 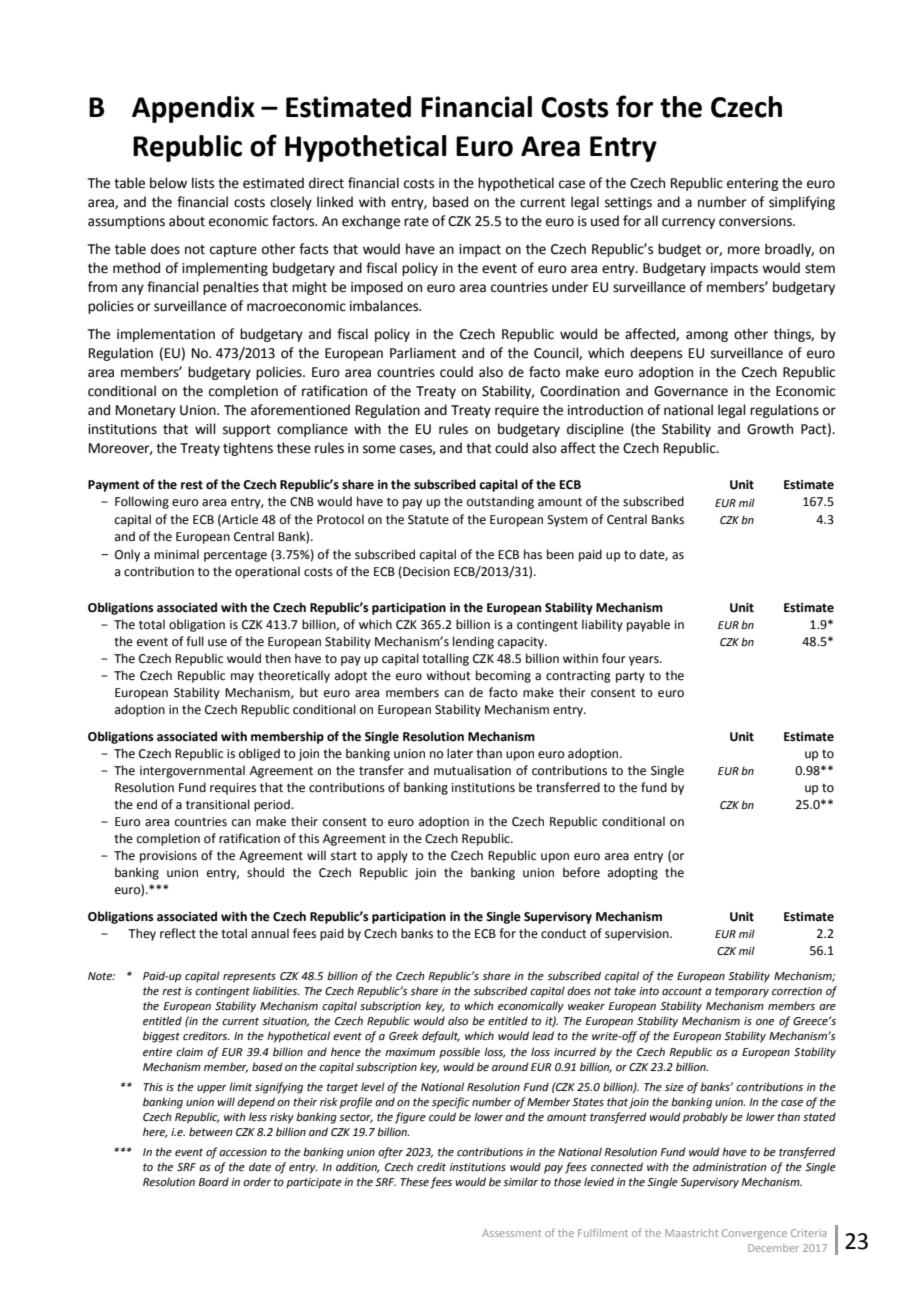 I want to click on Parliament, so click(x=423, y=353).
